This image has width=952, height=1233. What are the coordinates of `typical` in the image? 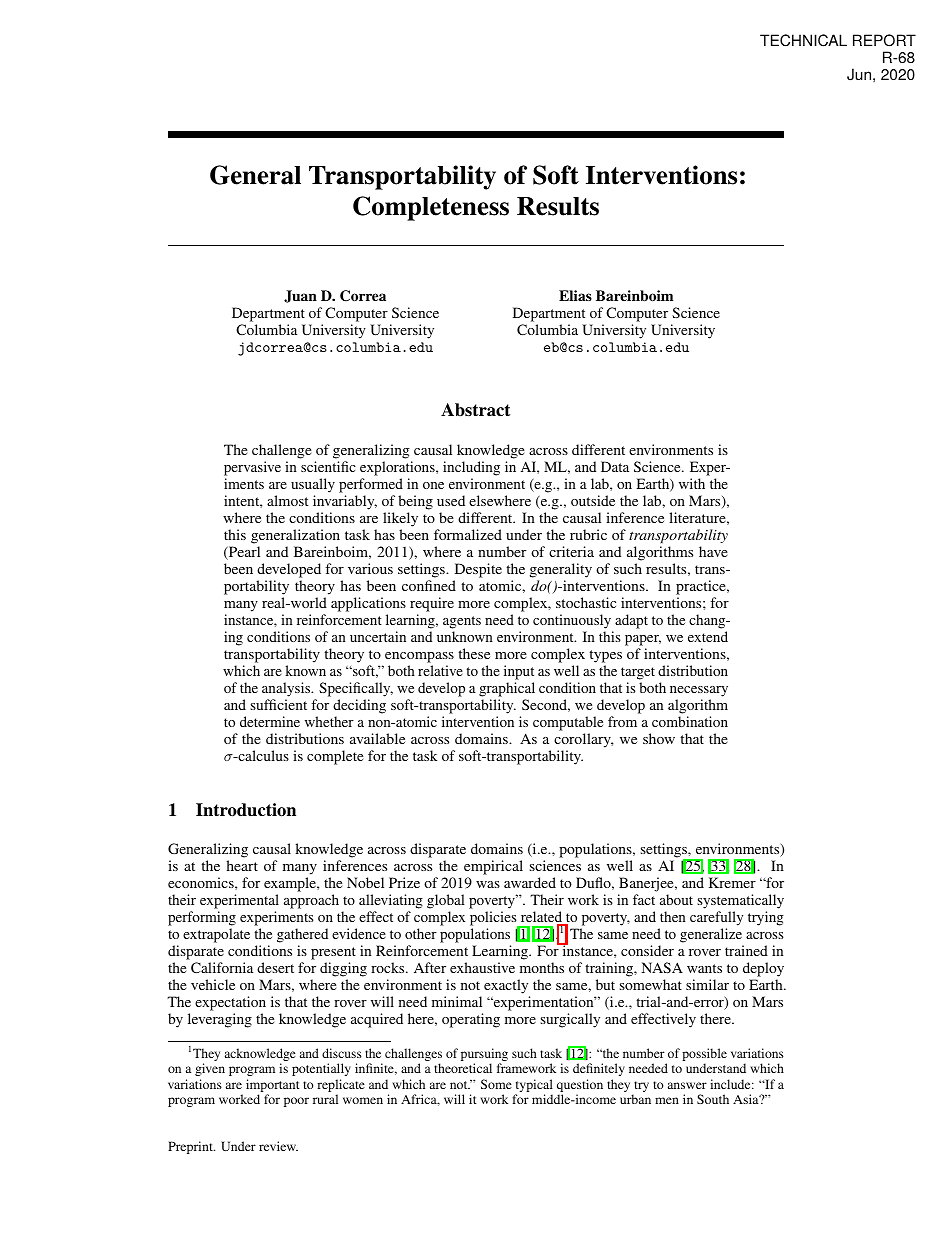 It's located at (534, 1087).
